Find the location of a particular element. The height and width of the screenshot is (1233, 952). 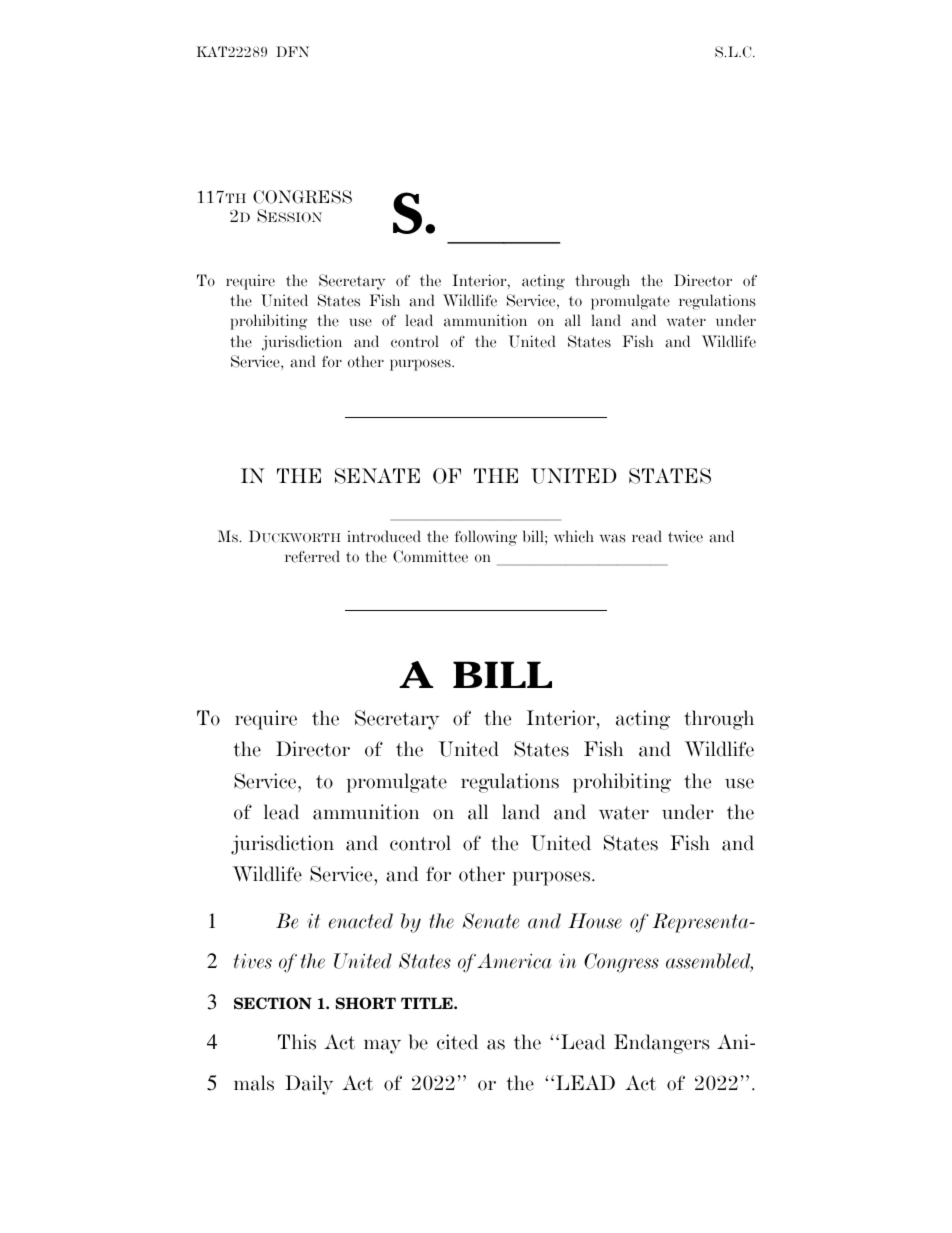

referred is located at coordinates (312, 556).
